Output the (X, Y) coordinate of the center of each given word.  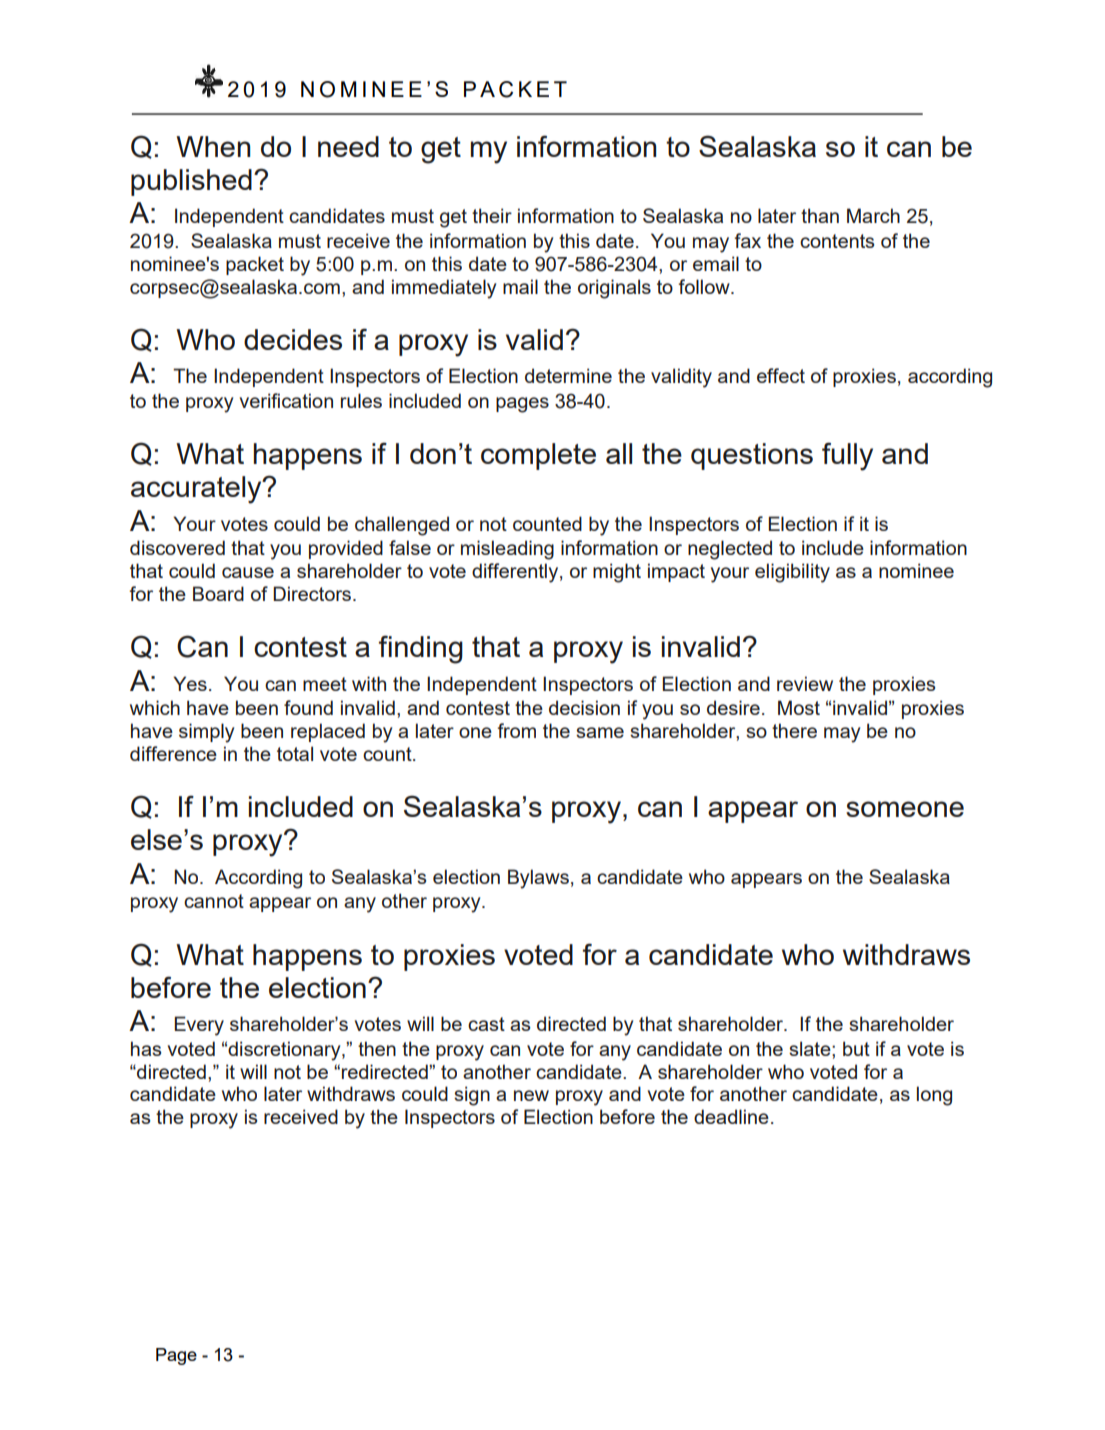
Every (199, 1026)
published (191, 182)
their (492, 215)
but (856, 1048)
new (531, 1095)
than (820, 215)
